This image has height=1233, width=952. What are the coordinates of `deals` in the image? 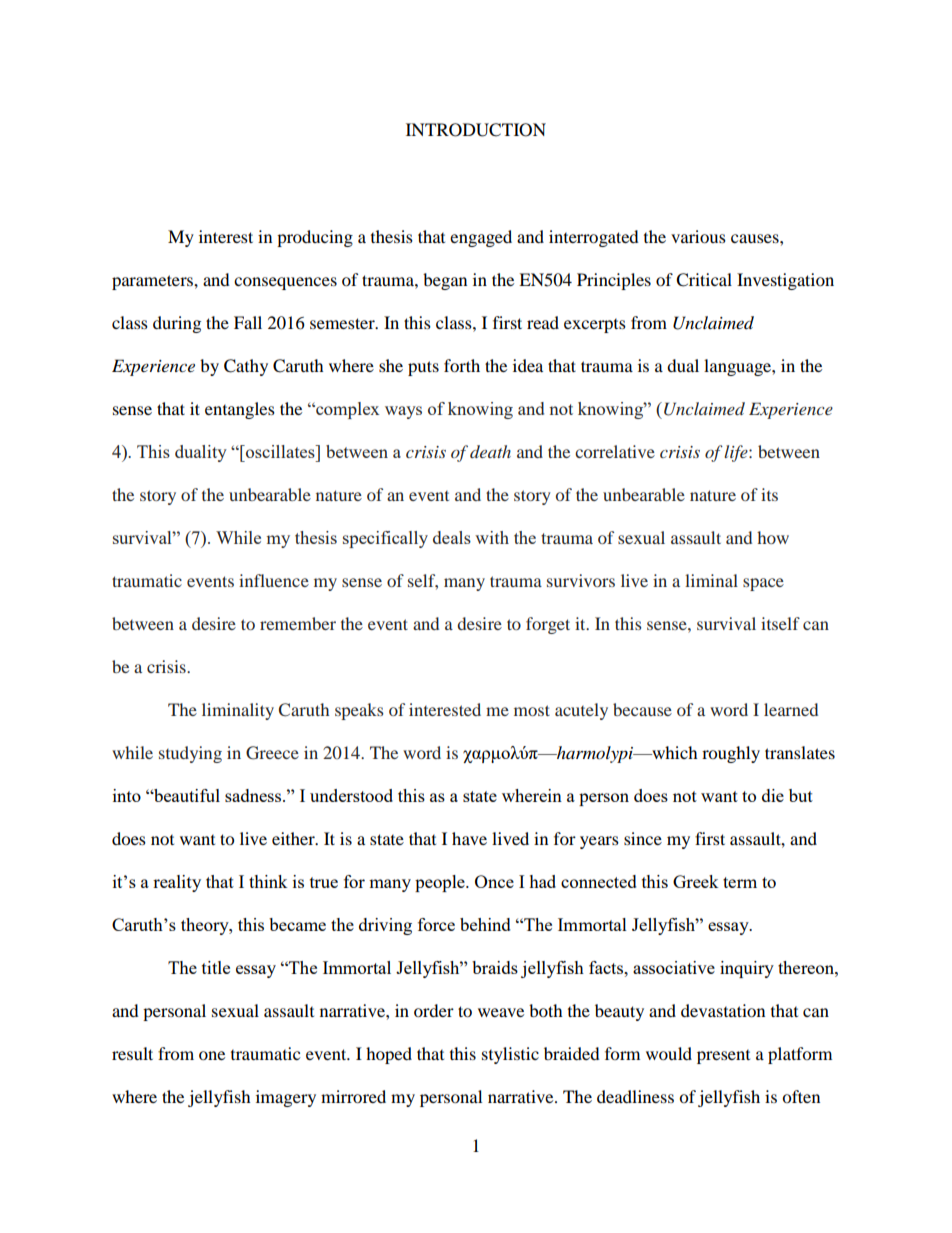 It's located at (452, 537).
